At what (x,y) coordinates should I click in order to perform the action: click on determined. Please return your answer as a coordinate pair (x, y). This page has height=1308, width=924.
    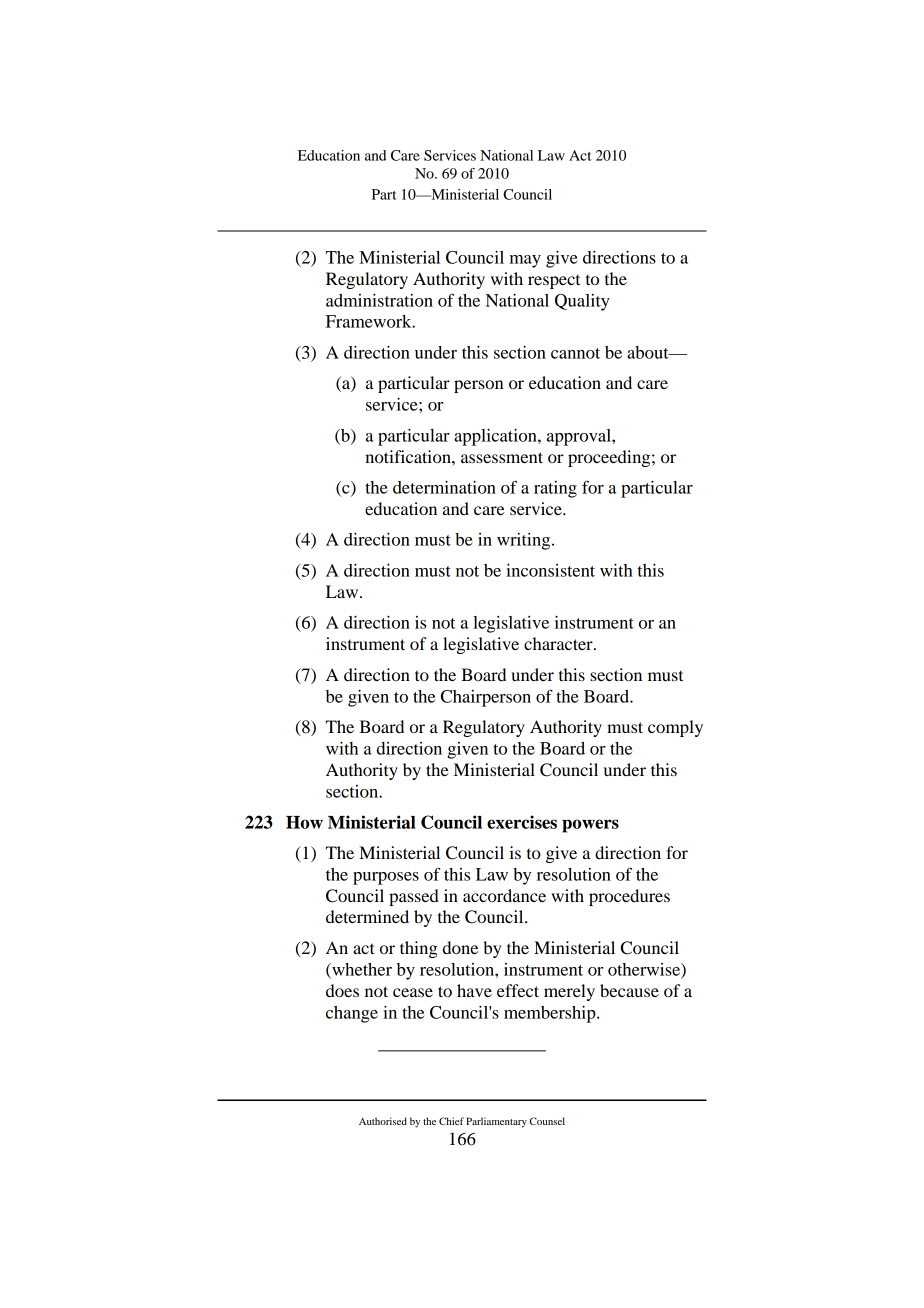
    Looking at the image, I should click on (367, 916).
